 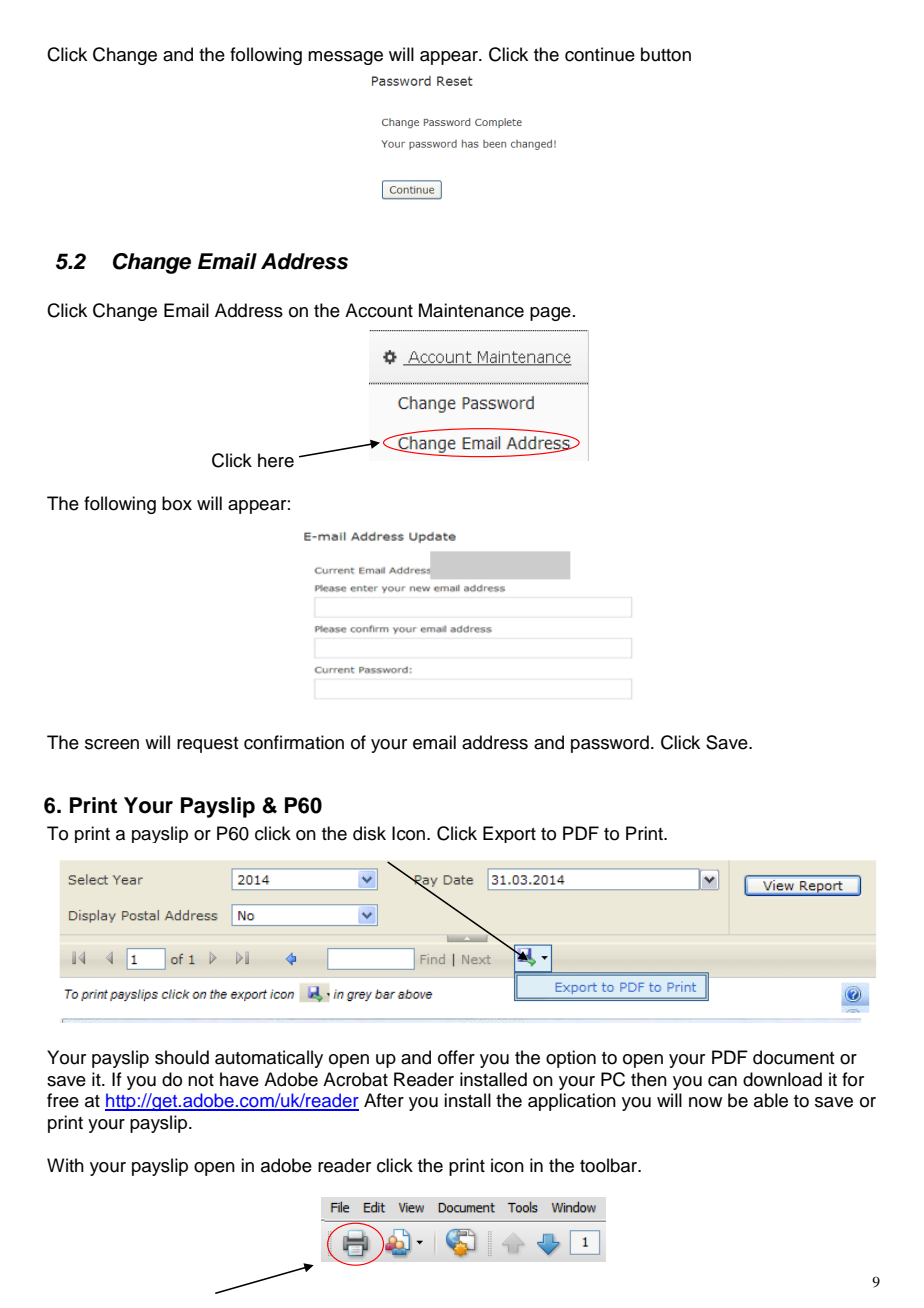 I want to click on page, so click(x=550, y=314).
